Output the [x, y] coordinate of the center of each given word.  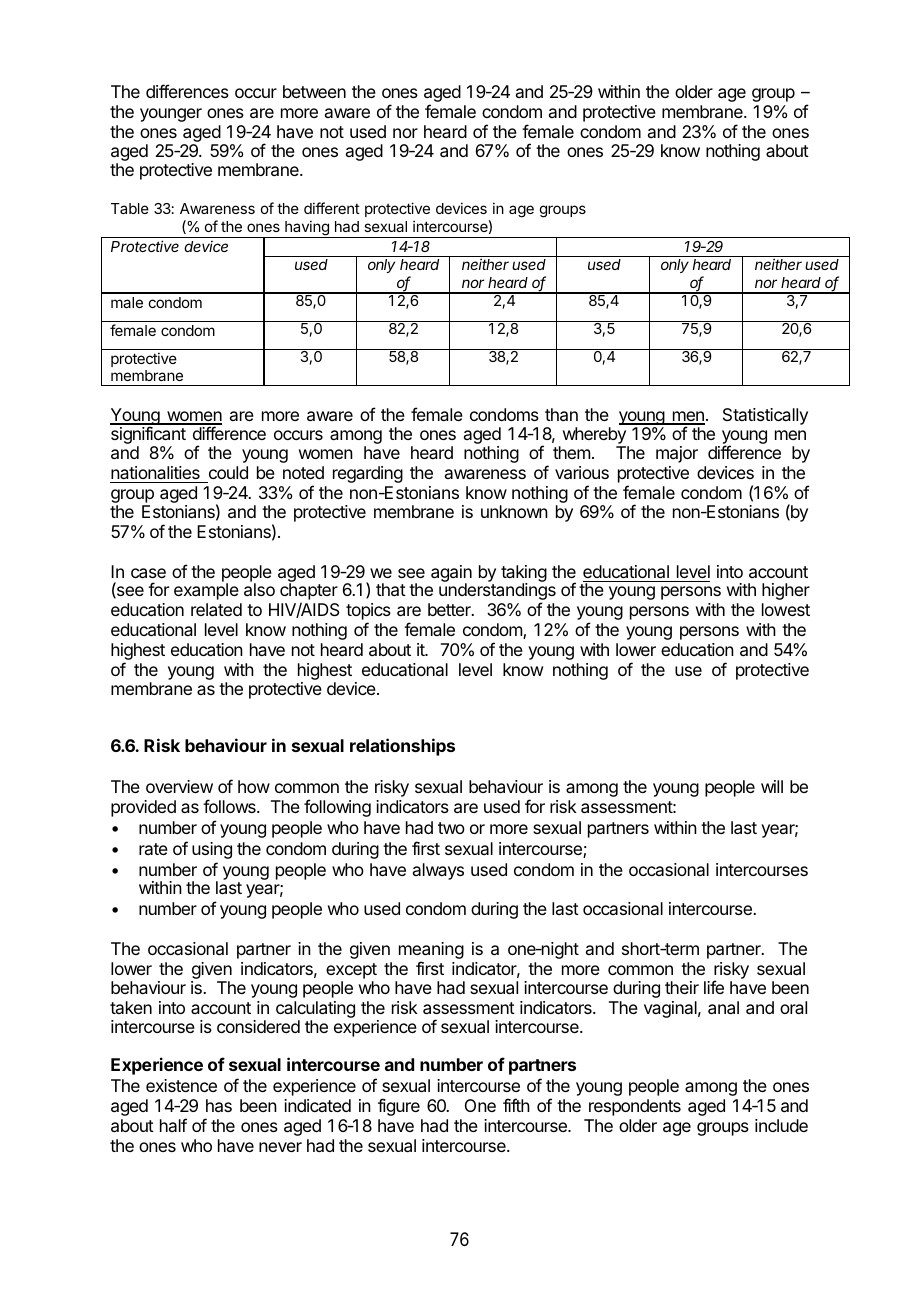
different [332, 208]
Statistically [765, 416]
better [450, 609]
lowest [786, 609]
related [216, 609]
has [219, 1105]
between [314, 91]
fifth [516, 1105]
